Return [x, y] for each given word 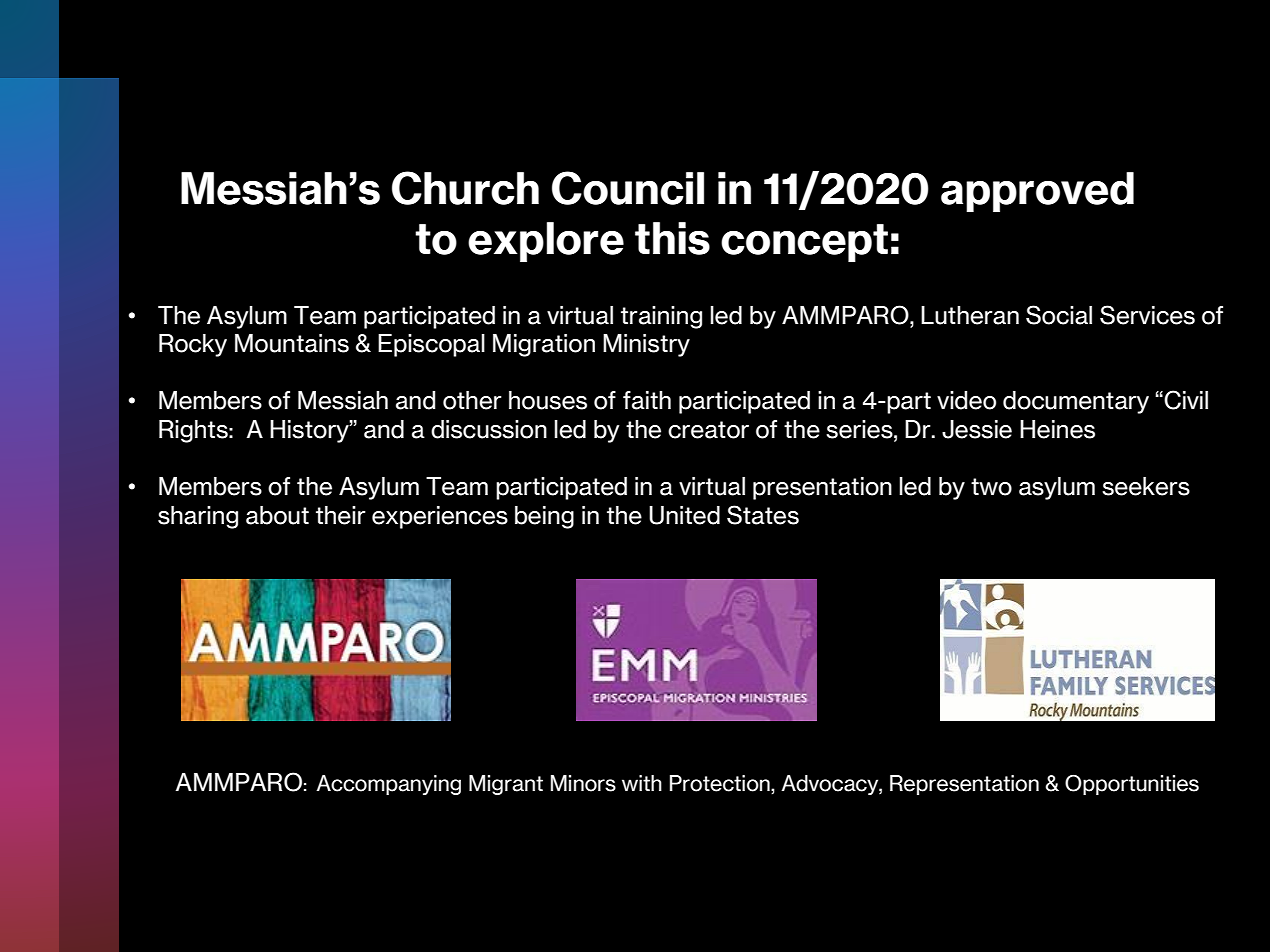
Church [465, 188]
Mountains [292, 343]
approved [1037, 192]
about [277, 515]
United [684, 515]
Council [628, 188]
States [763, 515]
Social [1059, 315]
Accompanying [388, 785]
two [991, 487]
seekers [1146, 486]
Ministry [646, 345]
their [341, 515]
